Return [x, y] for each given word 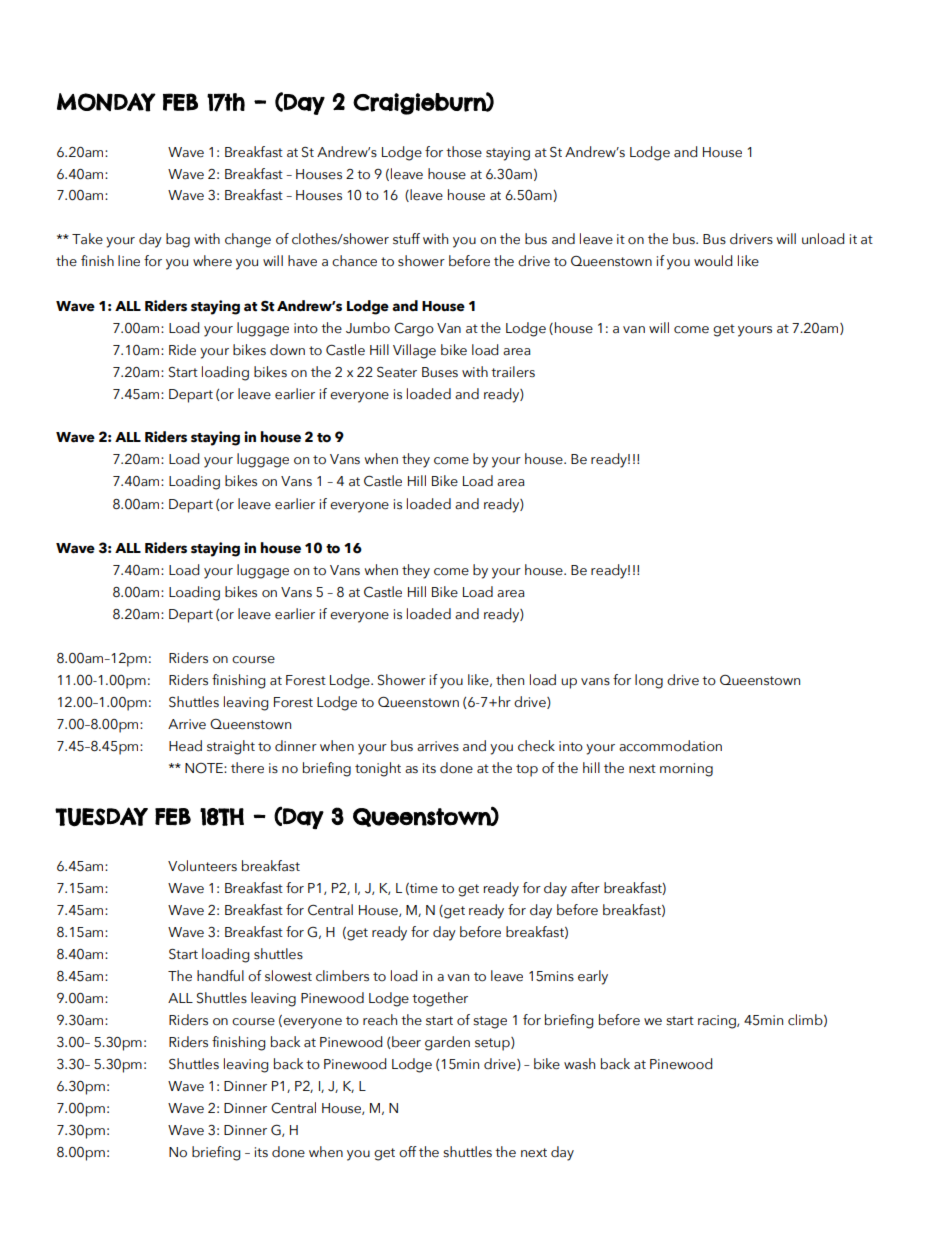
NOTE [205, 768]
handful [220, 976]
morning [686, 770]
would [713, 261]
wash [579, 1064]
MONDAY [106, 102]
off [408, 1152]
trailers [513, 372]
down [287, 350]
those [464, 152]
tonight [378, 769]
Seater [397, 372]
